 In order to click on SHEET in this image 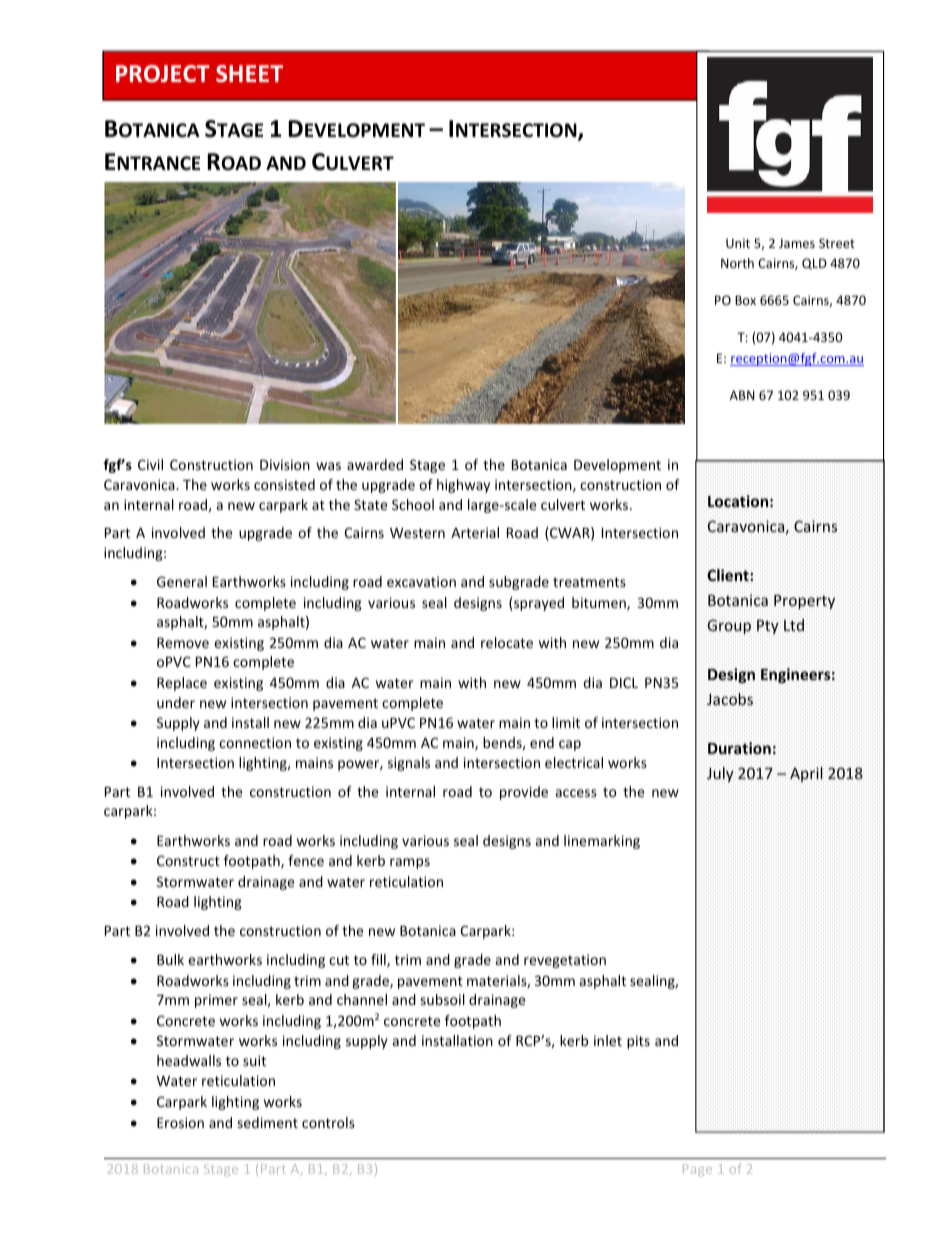, I will do `click(249, 74)`.
